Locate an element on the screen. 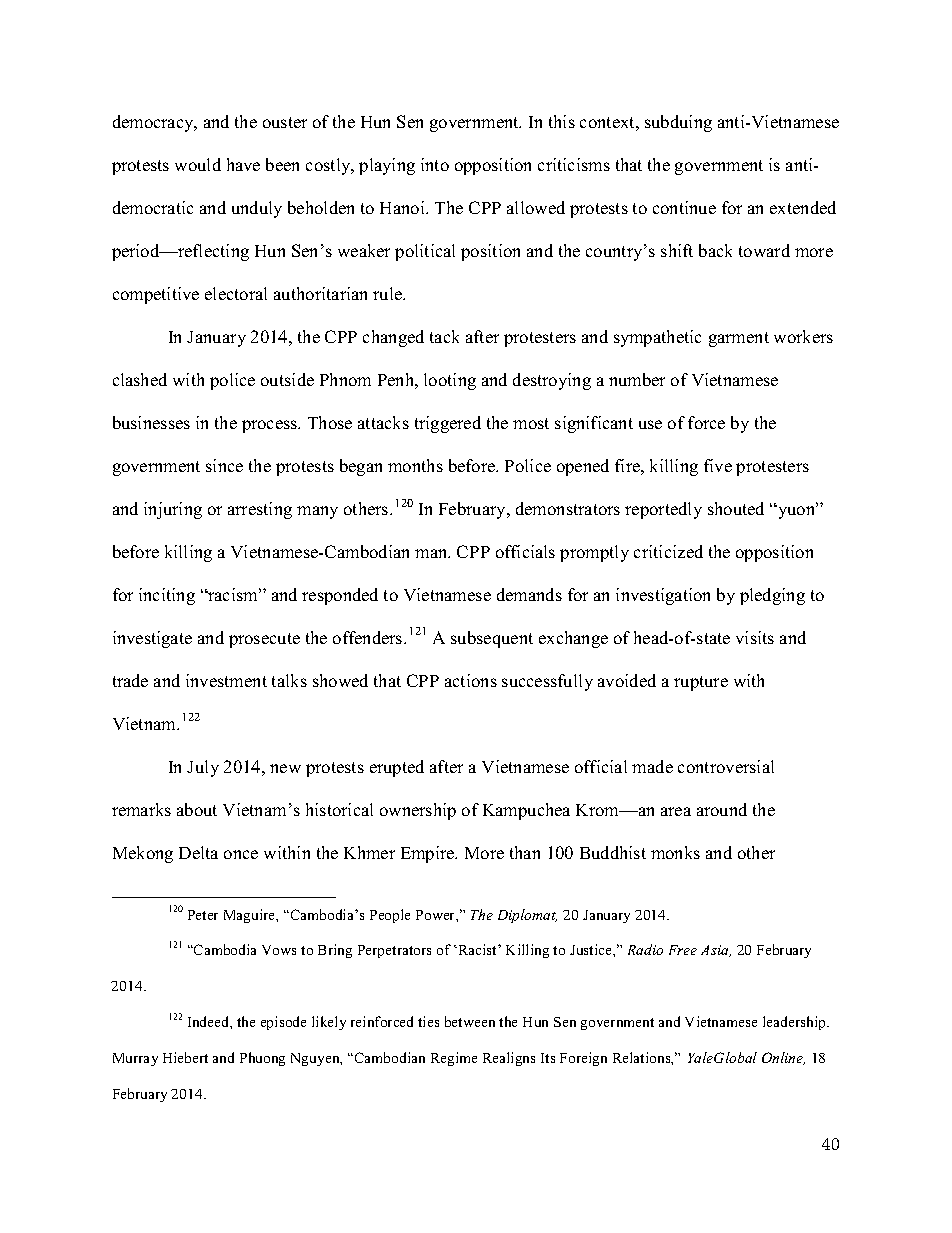 Image resolution: width=952 pixels, height=1233 pixels. would is located at coordinates (198, 164).
